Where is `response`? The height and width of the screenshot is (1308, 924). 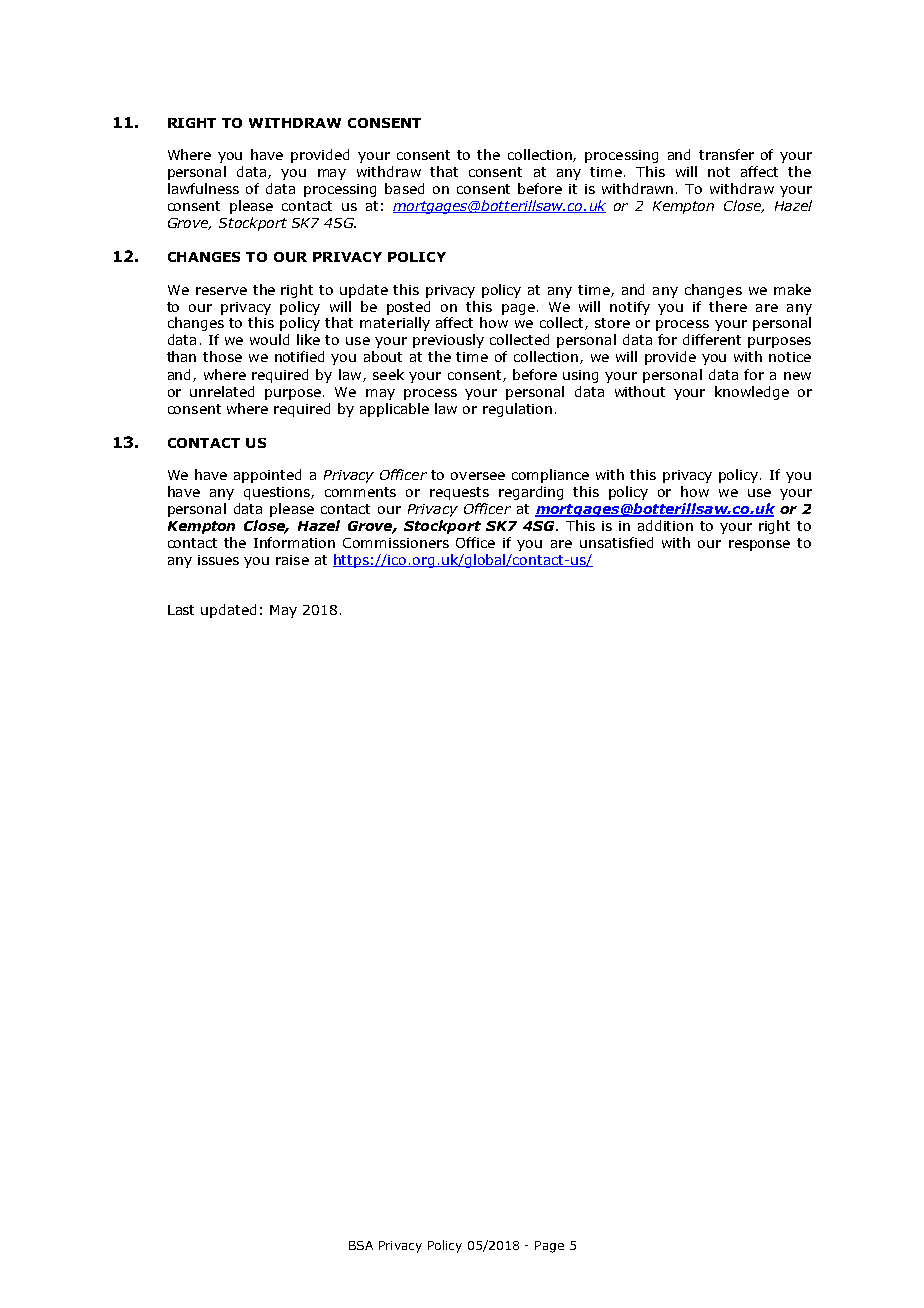 response is located at coordinates (759, 545).
